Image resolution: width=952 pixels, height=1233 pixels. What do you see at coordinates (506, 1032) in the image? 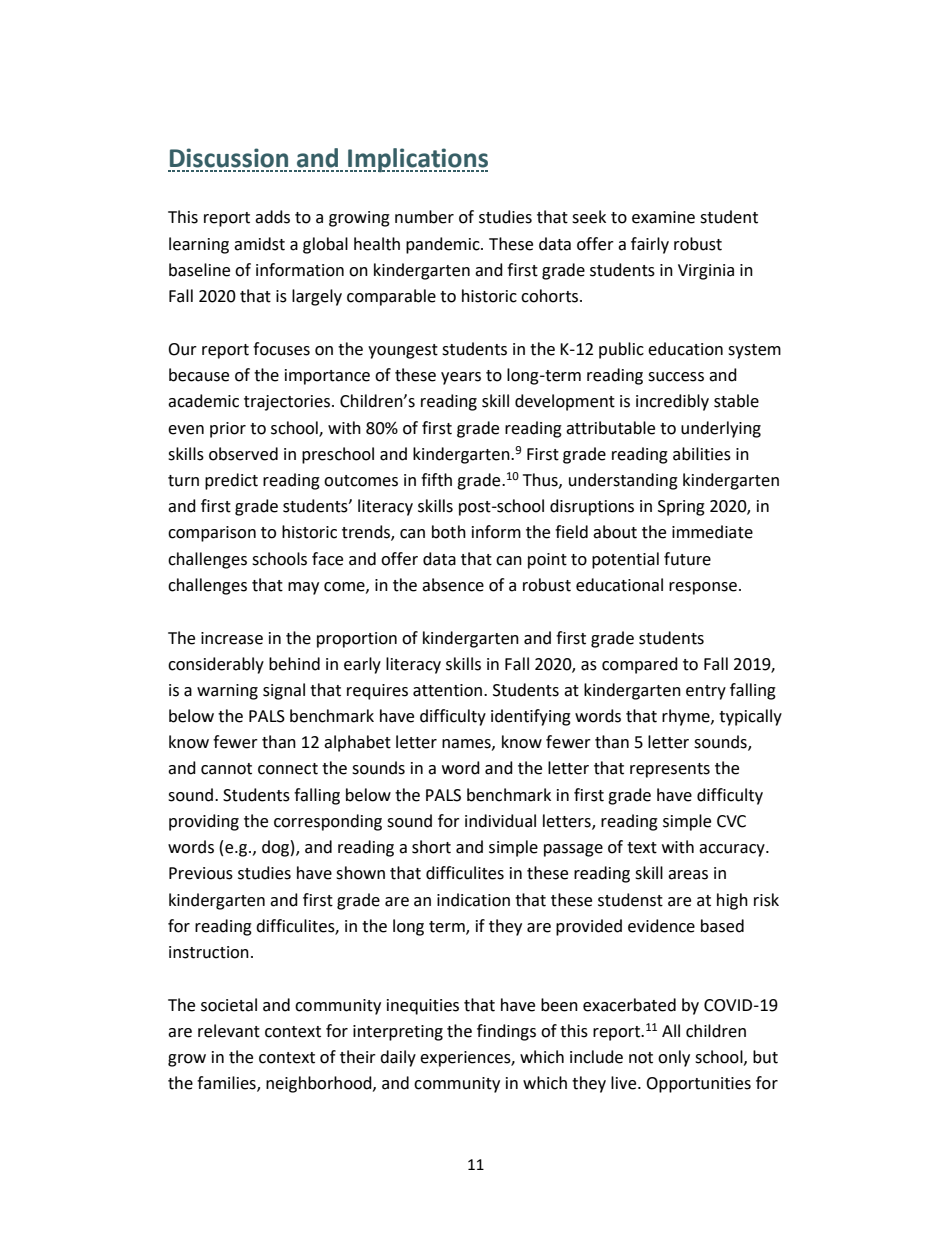
I see `findings` at bounding box center [506, 1032].
